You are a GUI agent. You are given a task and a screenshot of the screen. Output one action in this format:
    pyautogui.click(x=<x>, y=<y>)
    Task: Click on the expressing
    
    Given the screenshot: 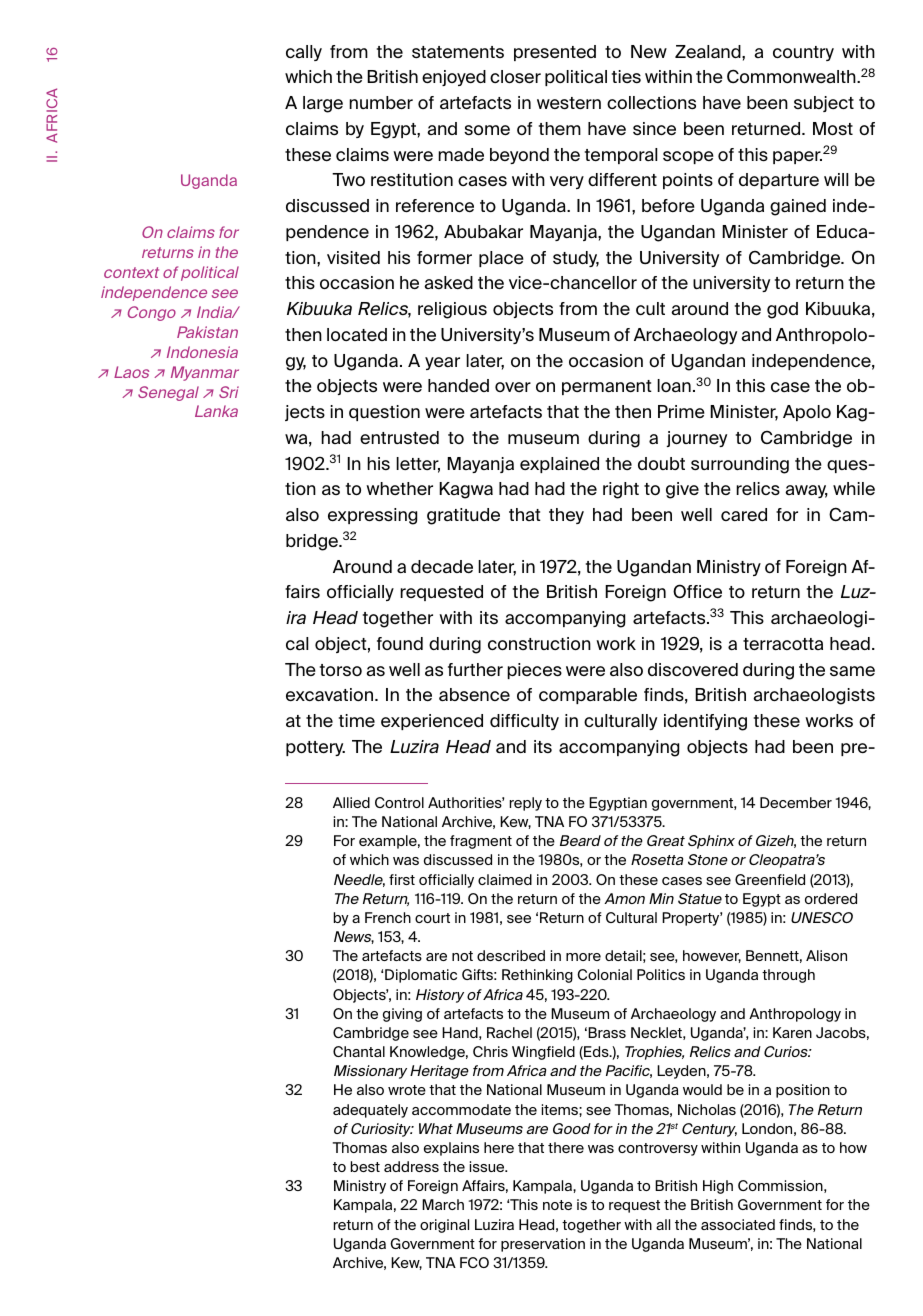 What is the action you would take?
    pyautogui.click(x=372, y=516)
